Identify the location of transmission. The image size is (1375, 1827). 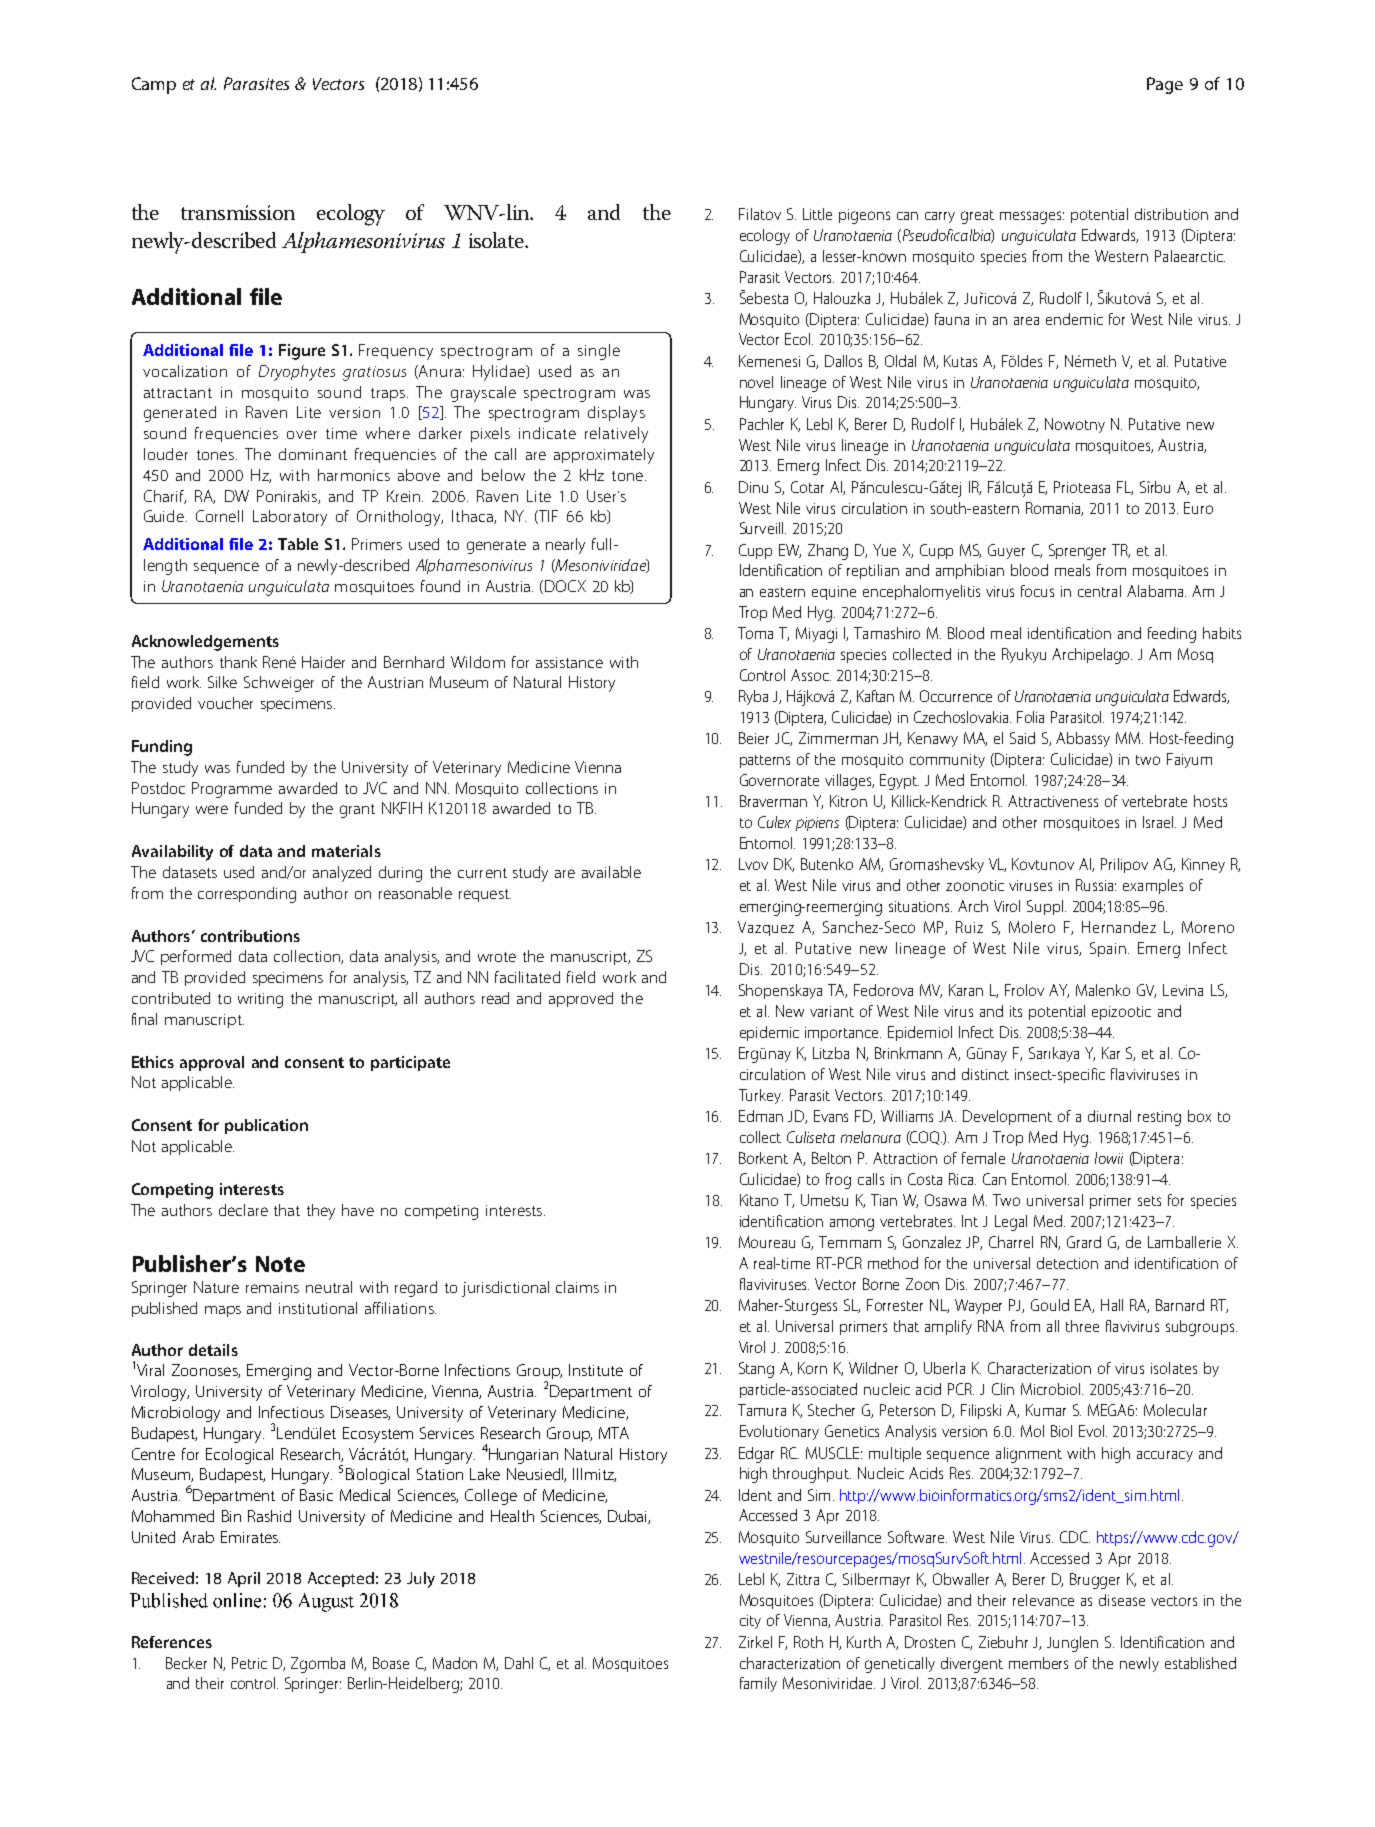
(238, 212).
